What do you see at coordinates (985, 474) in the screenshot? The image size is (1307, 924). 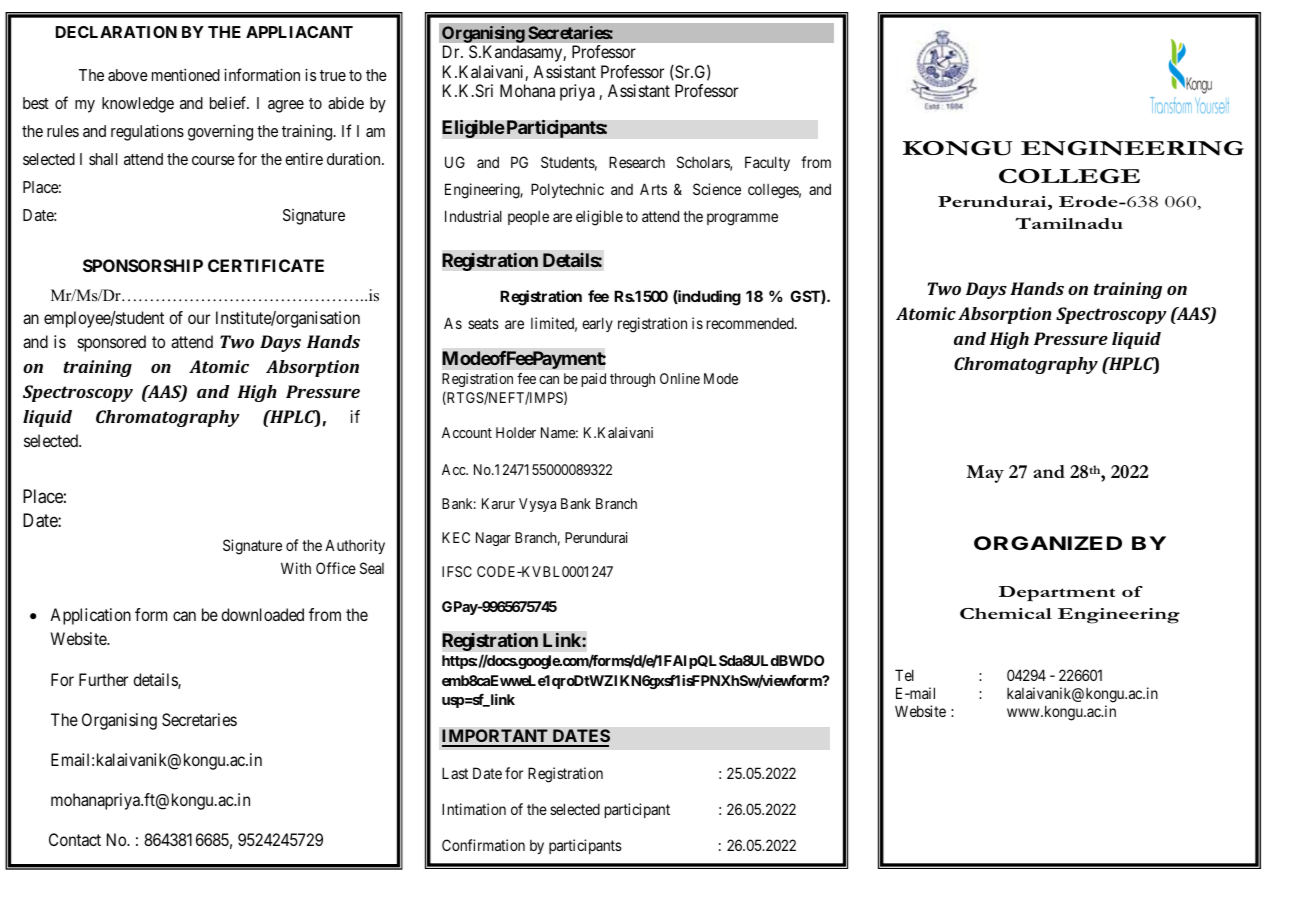 I see `May` at bounding box center [985, 474].
